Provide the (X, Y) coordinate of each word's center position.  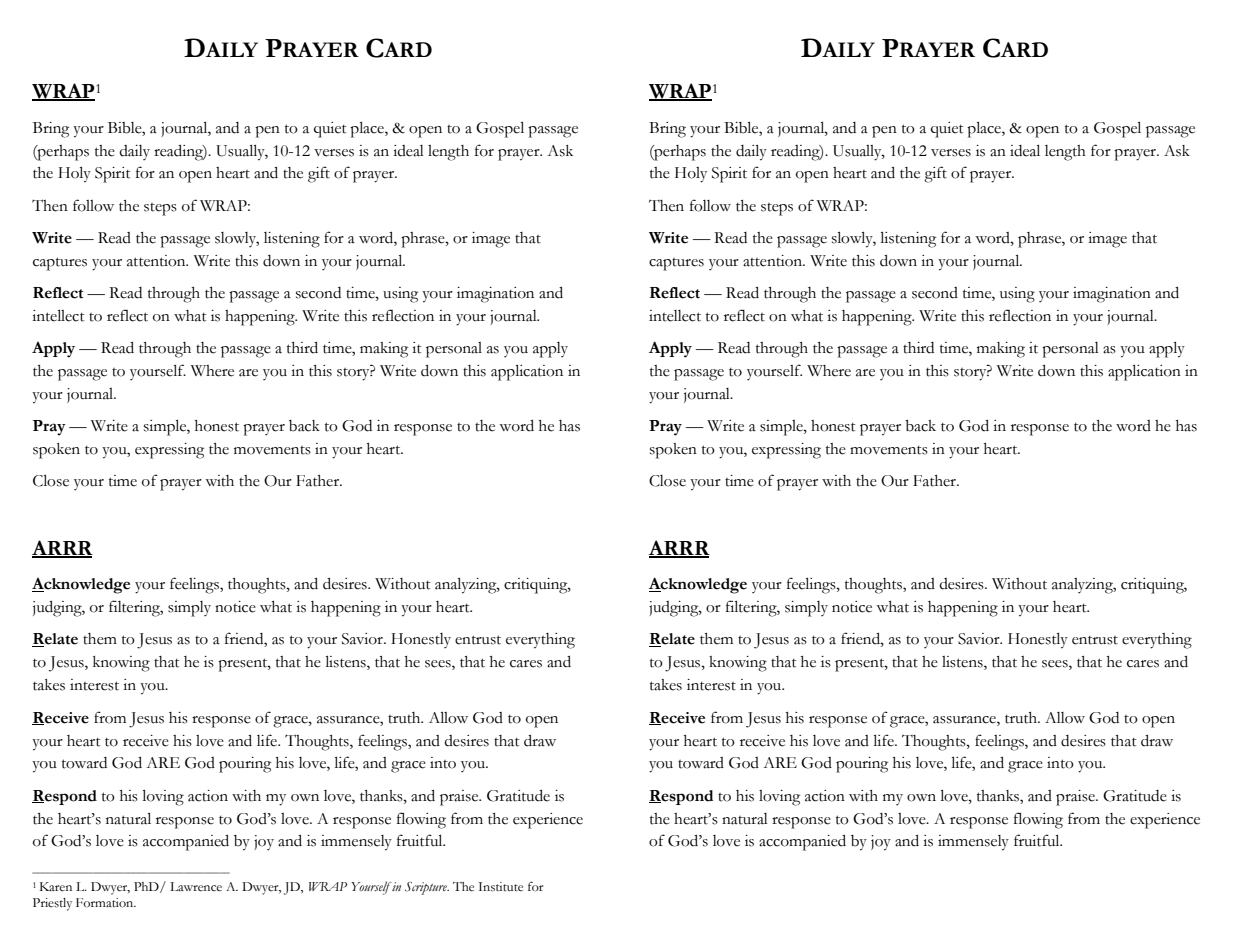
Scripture (427, 888)
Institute (500, 887)
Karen (56, 887)
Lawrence (196, 887)
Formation (106, 903)
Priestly (52, 904)
